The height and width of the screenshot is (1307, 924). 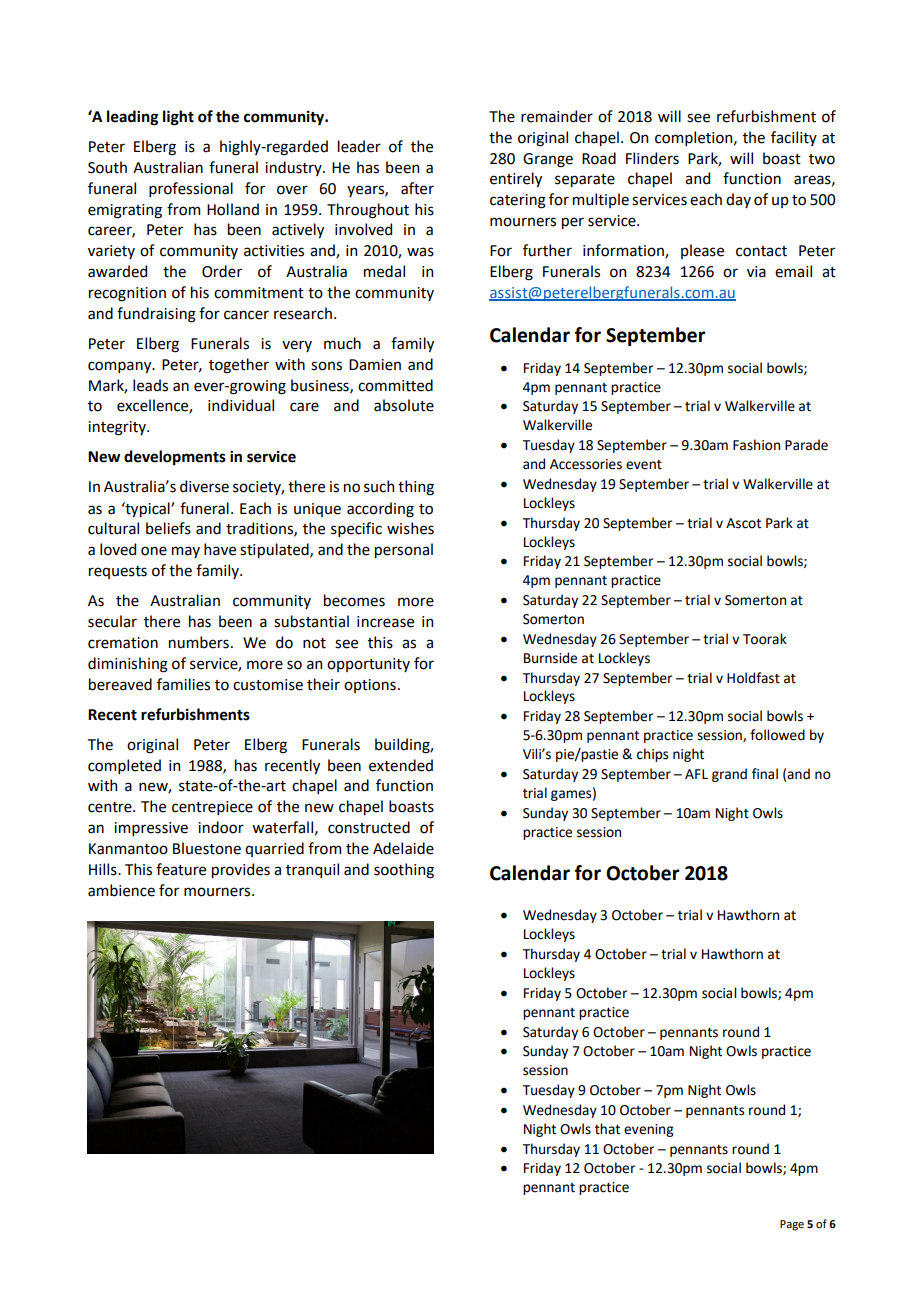 I want to click on ambience, so click(x=121, y=890).
